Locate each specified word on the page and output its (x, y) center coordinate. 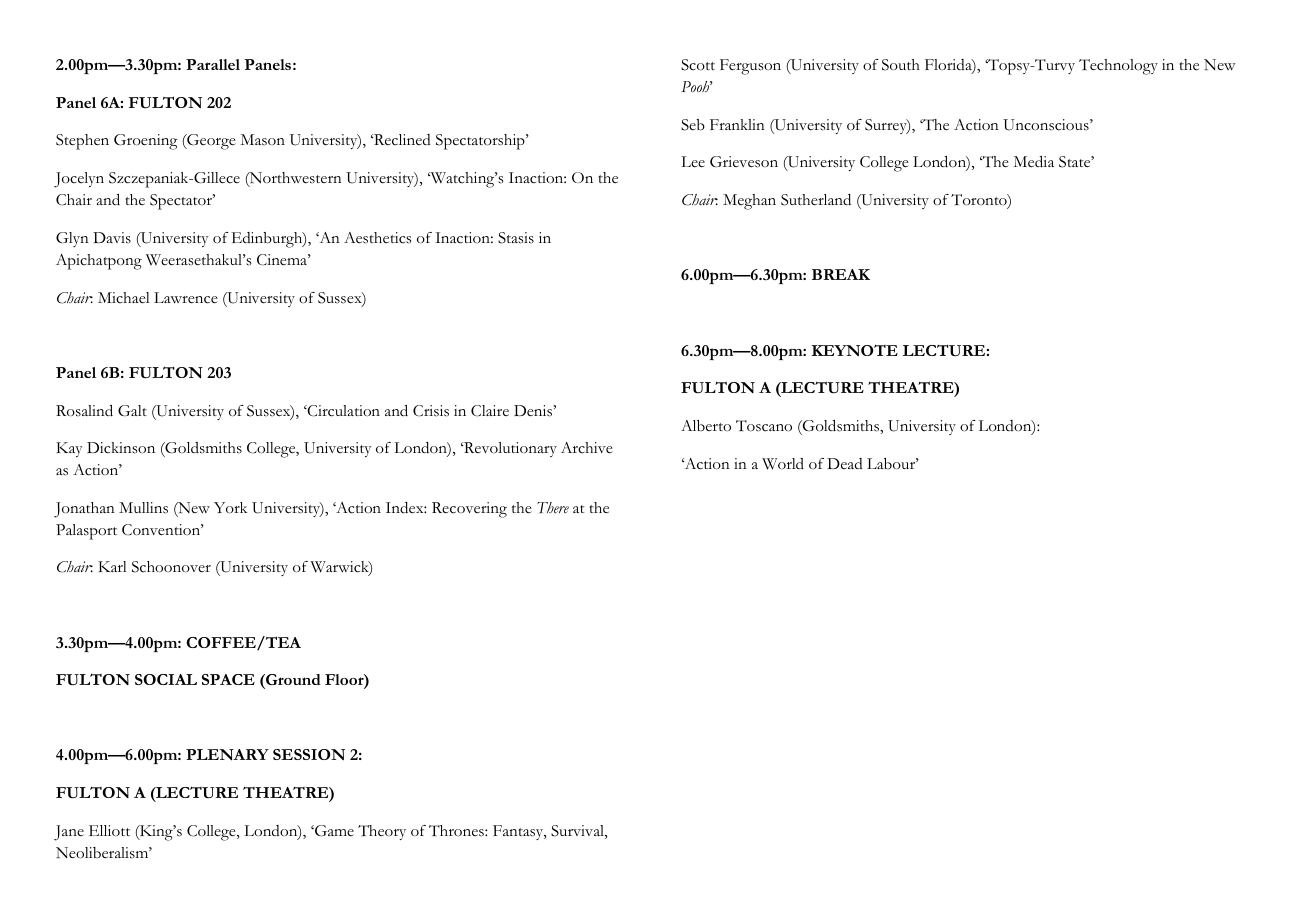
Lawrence (186, 298)
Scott (698, 65)
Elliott (109, 830)
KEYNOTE (855, 350)
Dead (845, 463)
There (553, 508)
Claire (490, 411)
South (901, 65)
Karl (112, 566)
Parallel (213, 64)
